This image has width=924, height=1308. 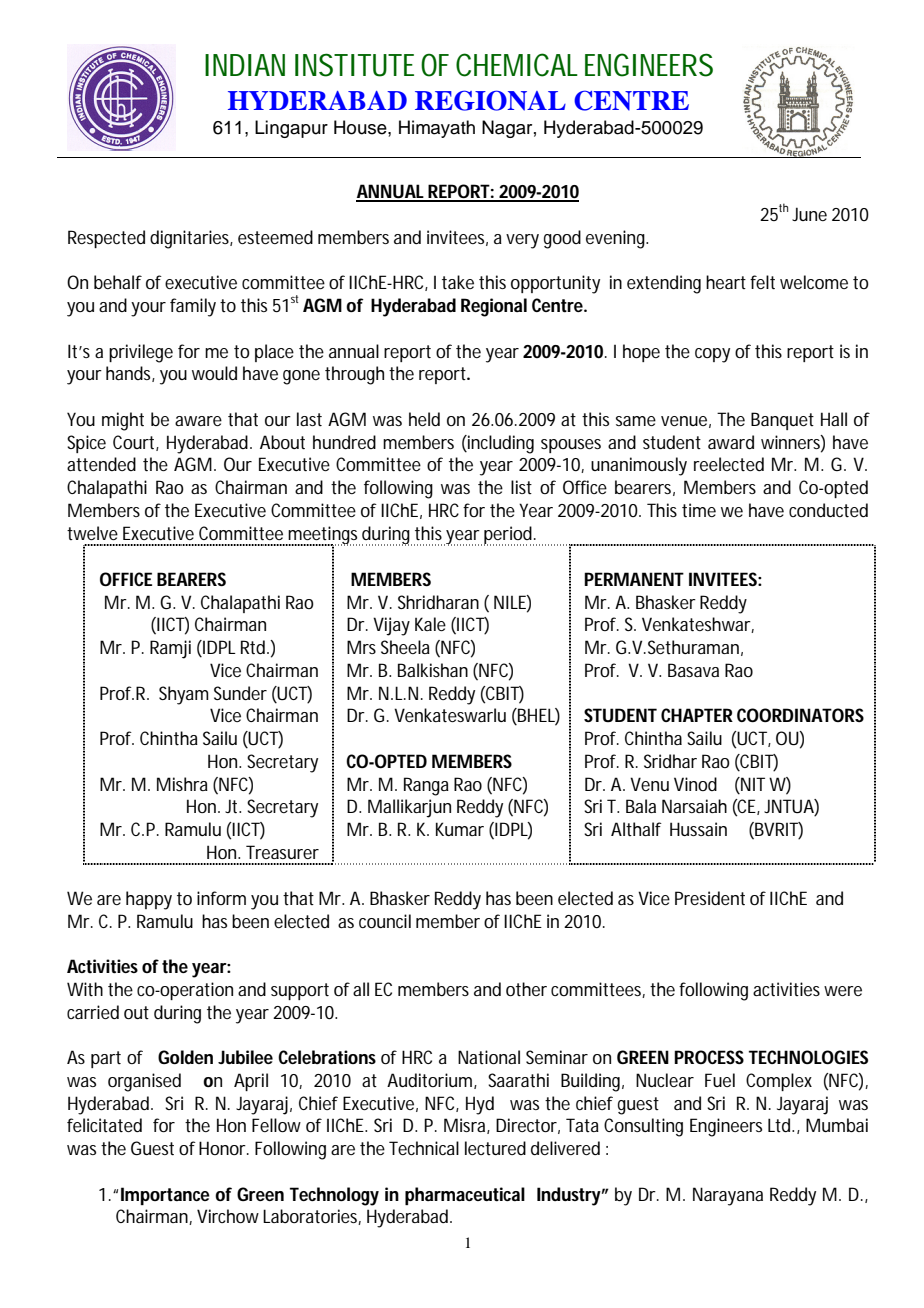 What do you see at coordinates (800, 715) in the image?
I see `COORDINATORS` at bounding box center [800, 715].
